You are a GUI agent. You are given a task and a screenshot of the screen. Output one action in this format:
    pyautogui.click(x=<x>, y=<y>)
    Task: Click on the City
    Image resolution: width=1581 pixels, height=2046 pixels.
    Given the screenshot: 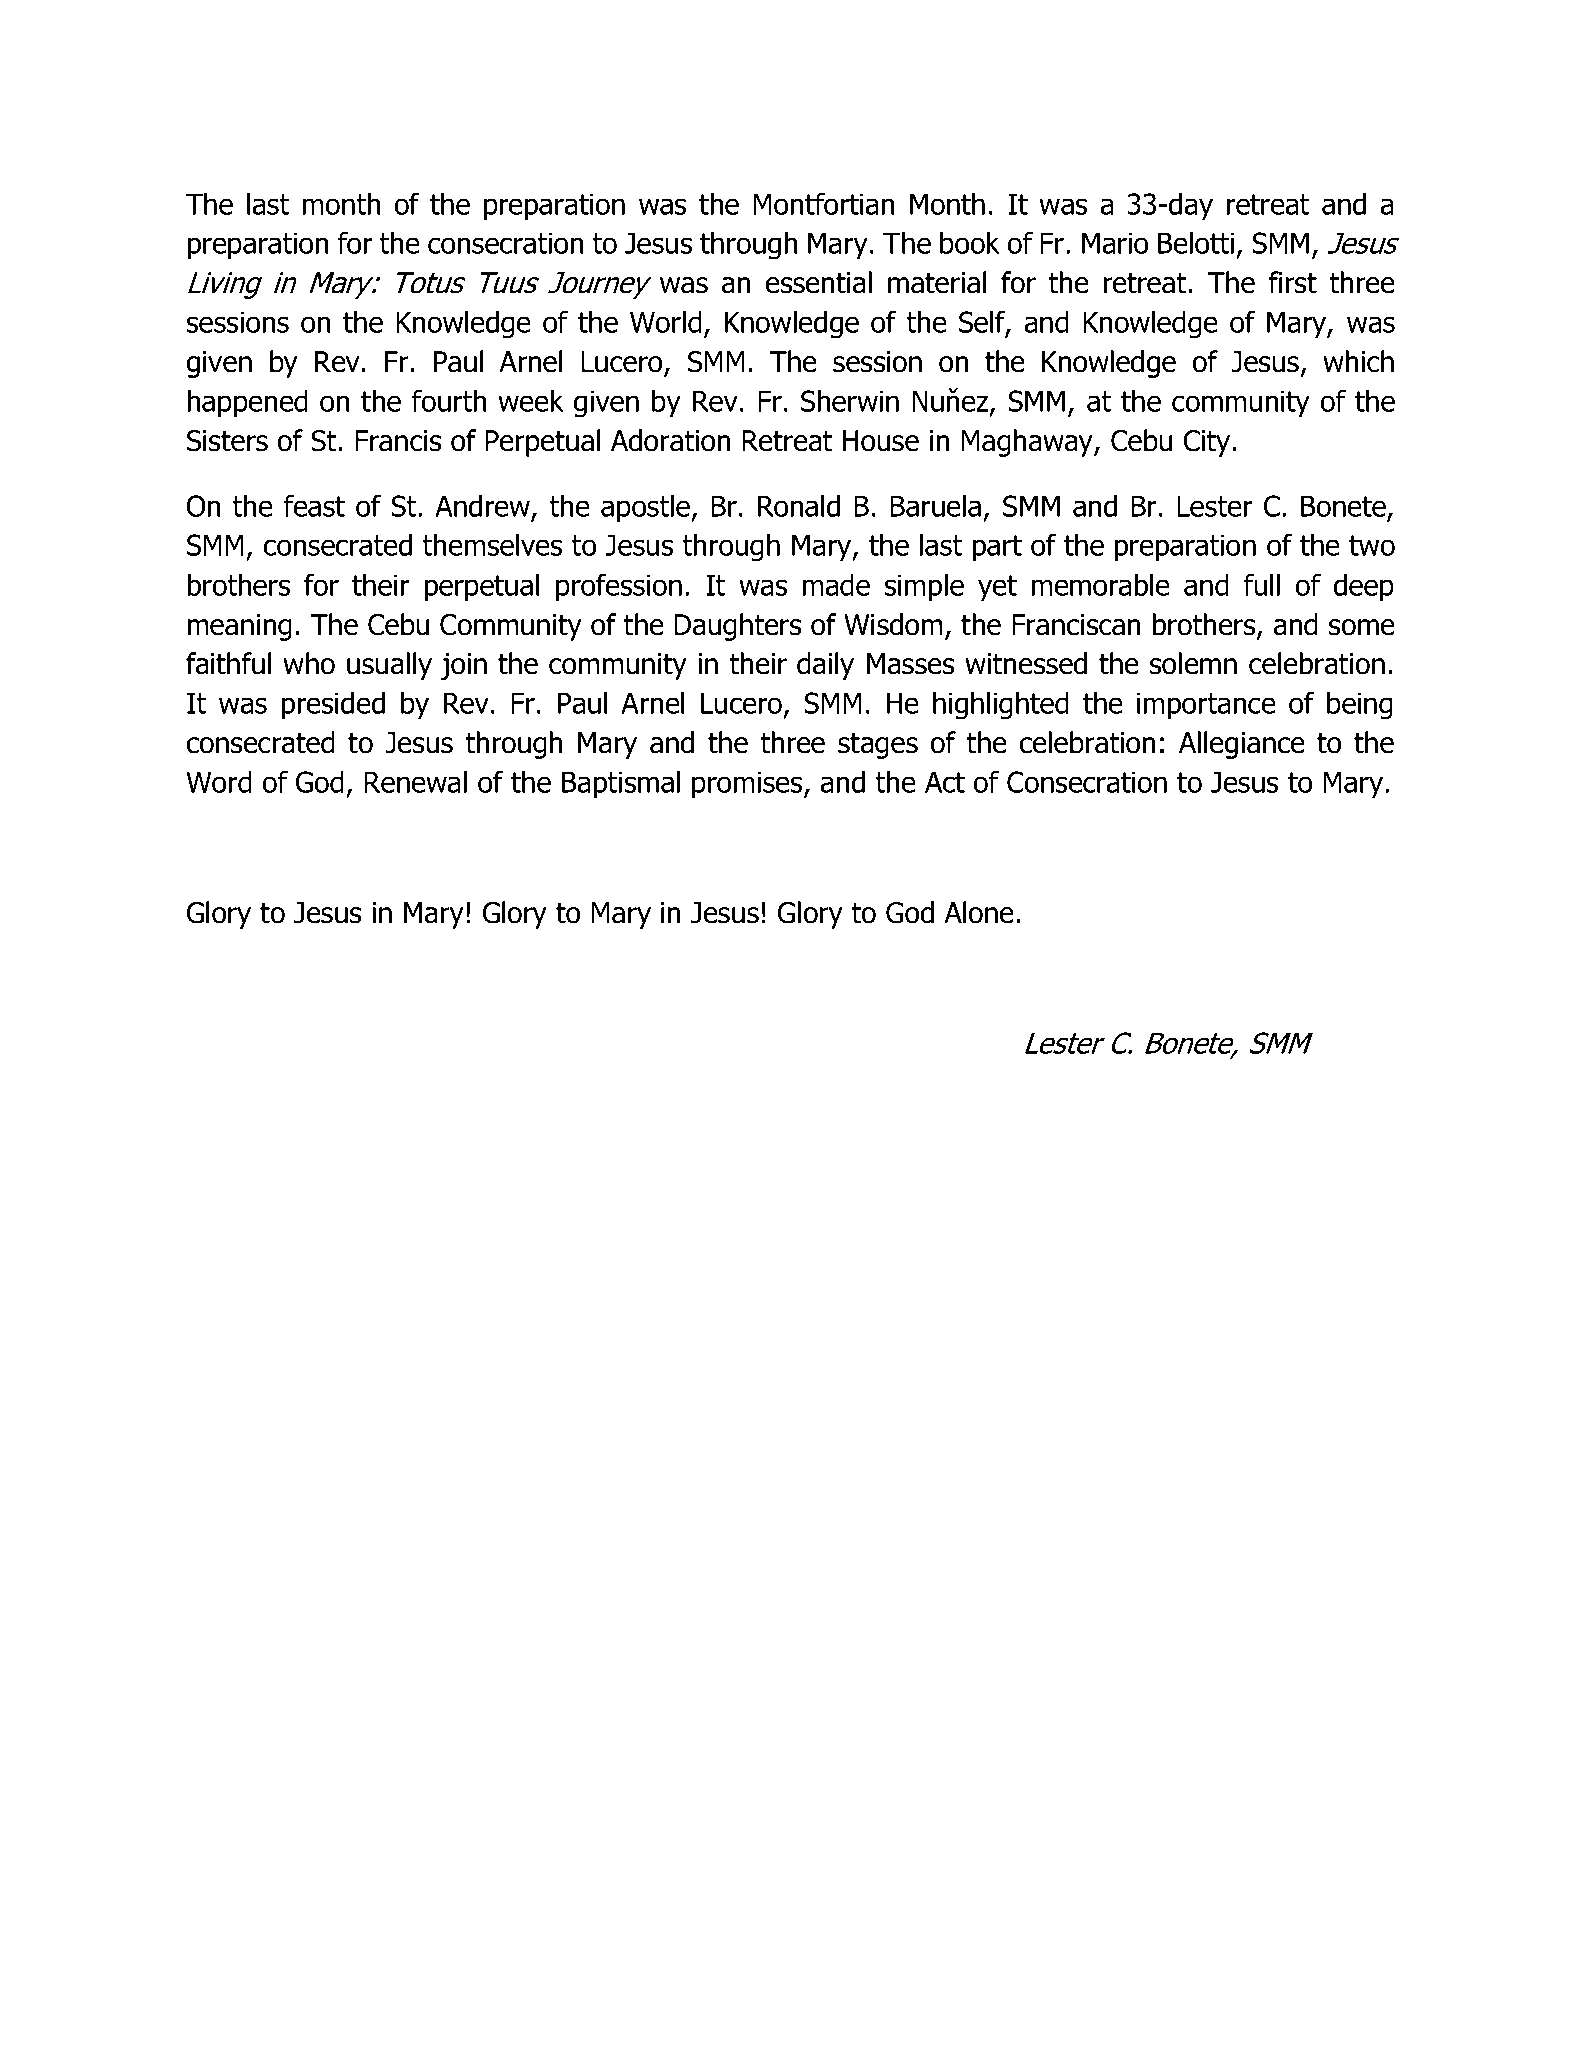 What is the action you would take?
    pyautogui.click(x=1207, y=443)
